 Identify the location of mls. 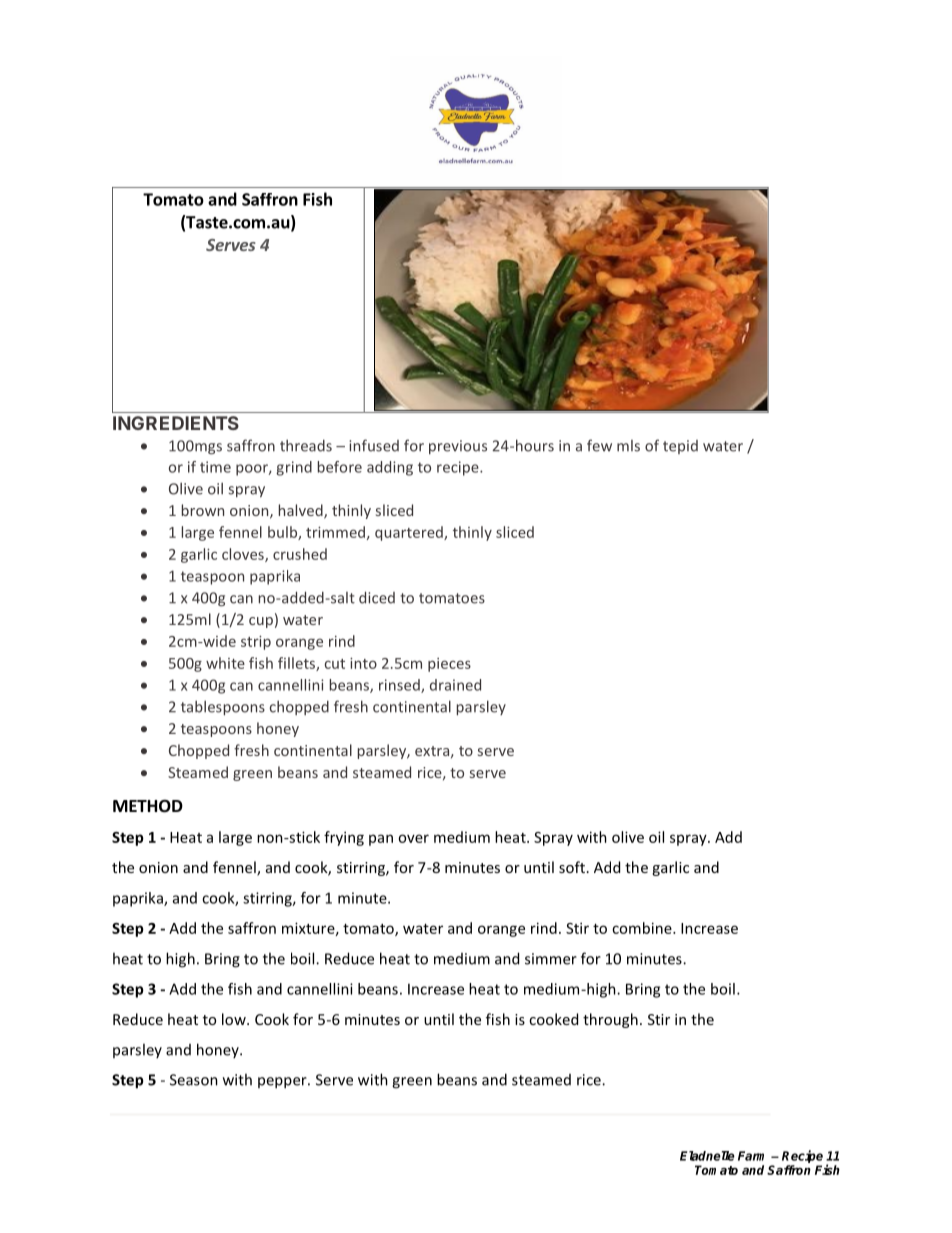
(628, 446).
